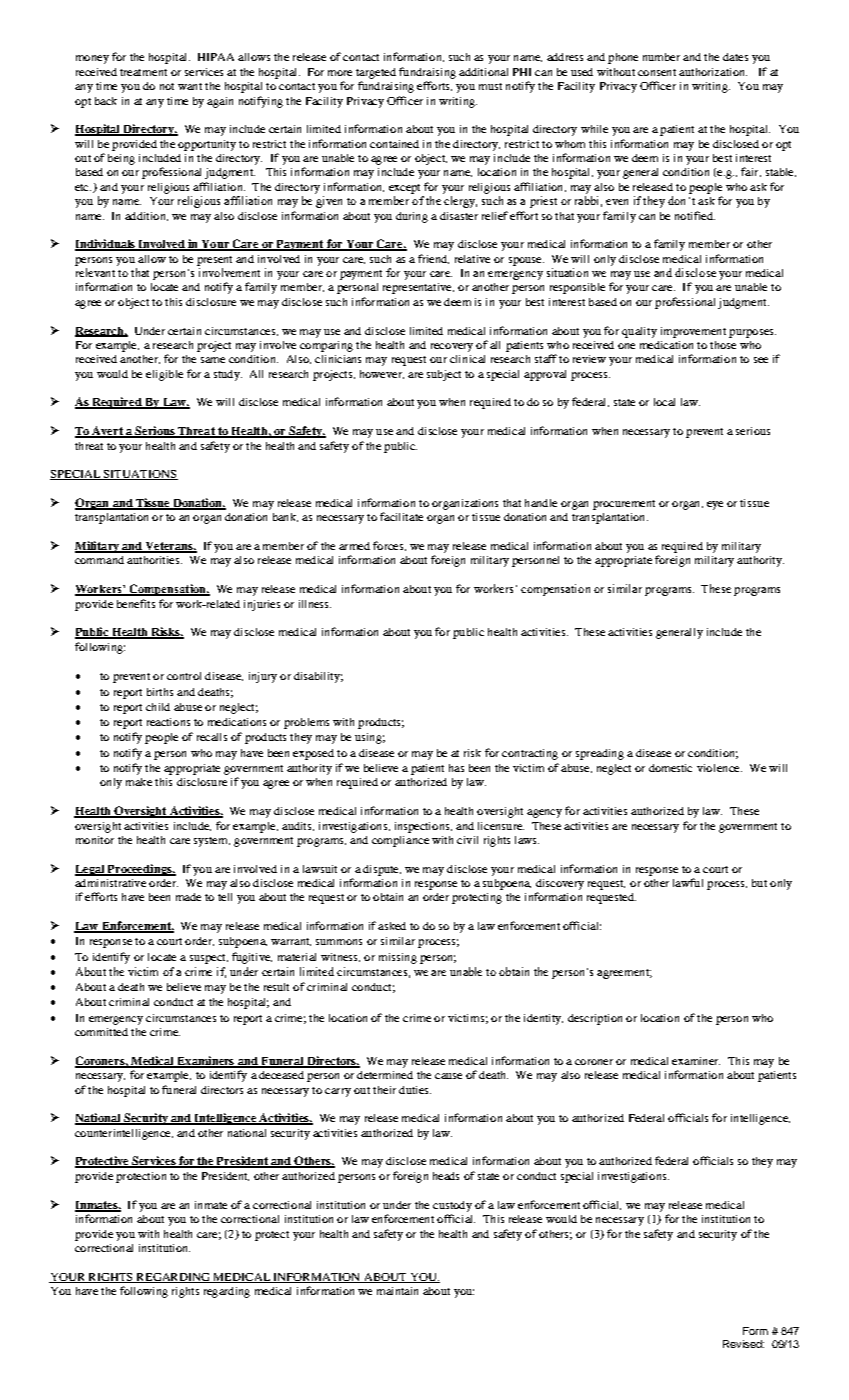 The width and height of the screenshot is (849, 1400). What do you see at coordinates (188, 897) in the screenshot?
I see `made` at bounding box center [188, 897].
